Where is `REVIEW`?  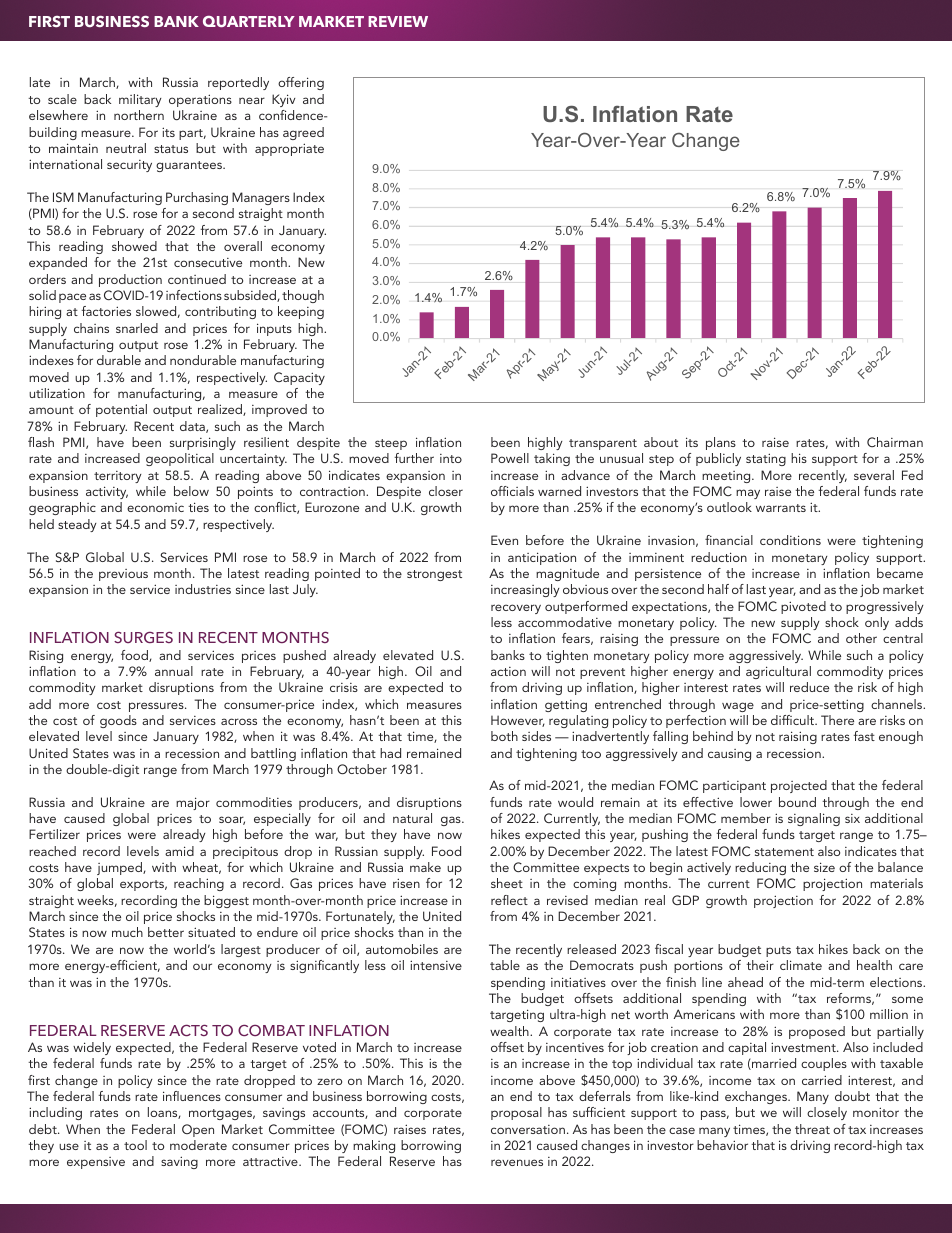 REVIEW is located at coordinates (398, 21).
